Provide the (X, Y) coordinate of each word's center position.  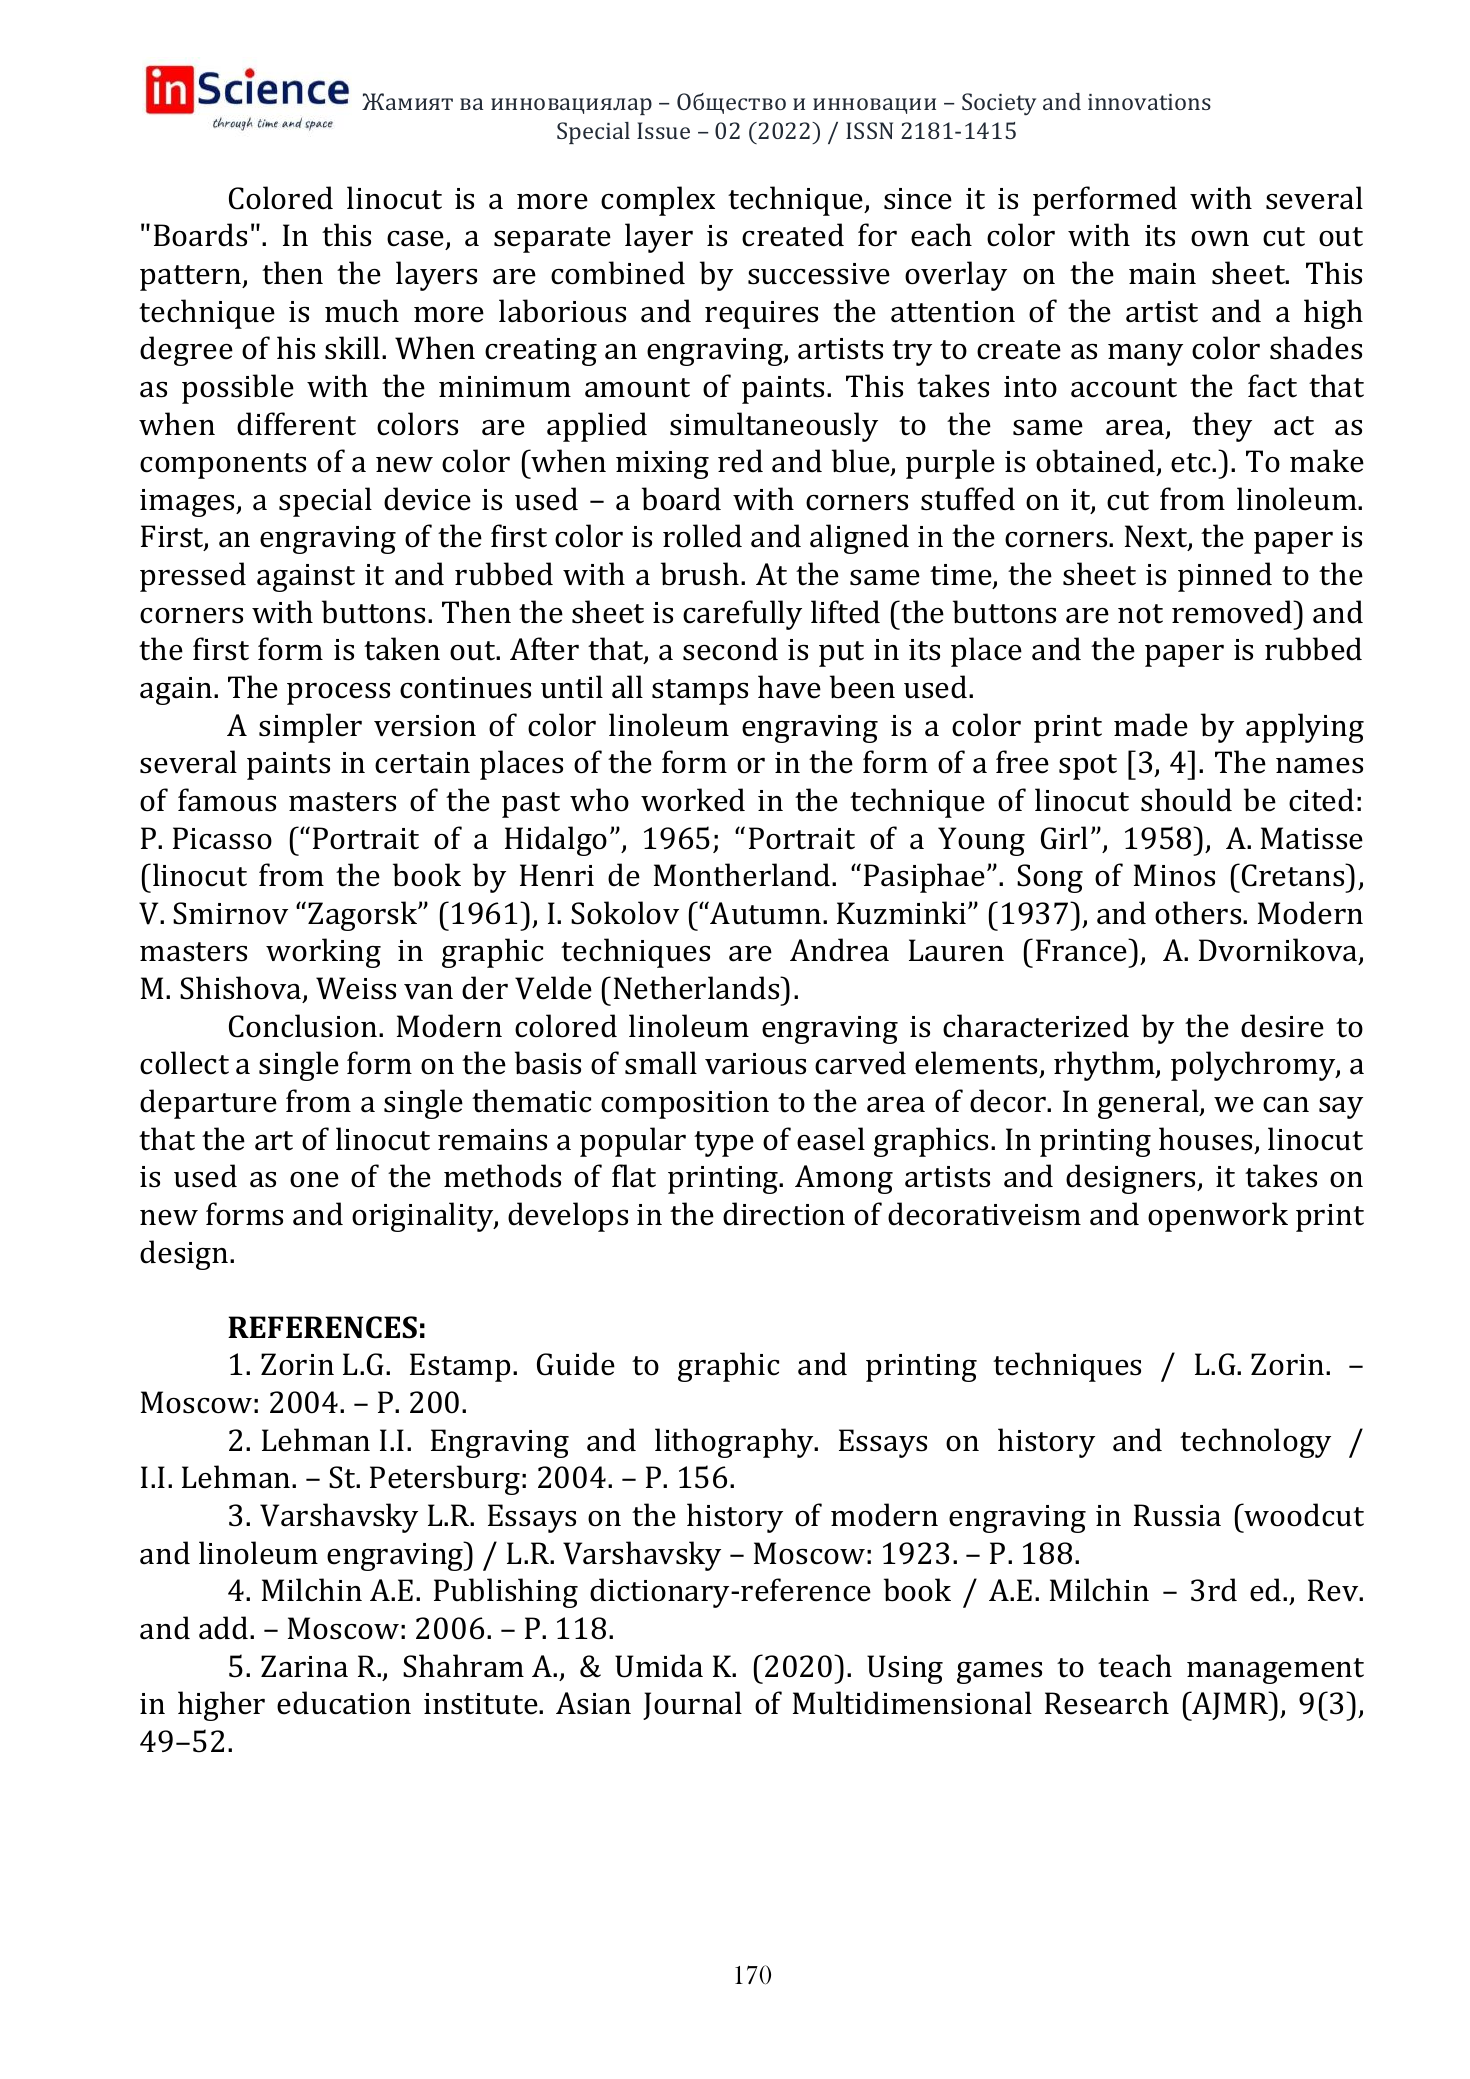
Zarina (304, 1666)
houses (1205, 1139)
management (1275, 1671)
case (417, 240)
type (724, 1144)
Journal (692, 1705)
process (338, 694)
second (730, 649)
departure (208, 1104)
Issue (663, 130)
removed (1233, 612)
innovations (1149, 102)
